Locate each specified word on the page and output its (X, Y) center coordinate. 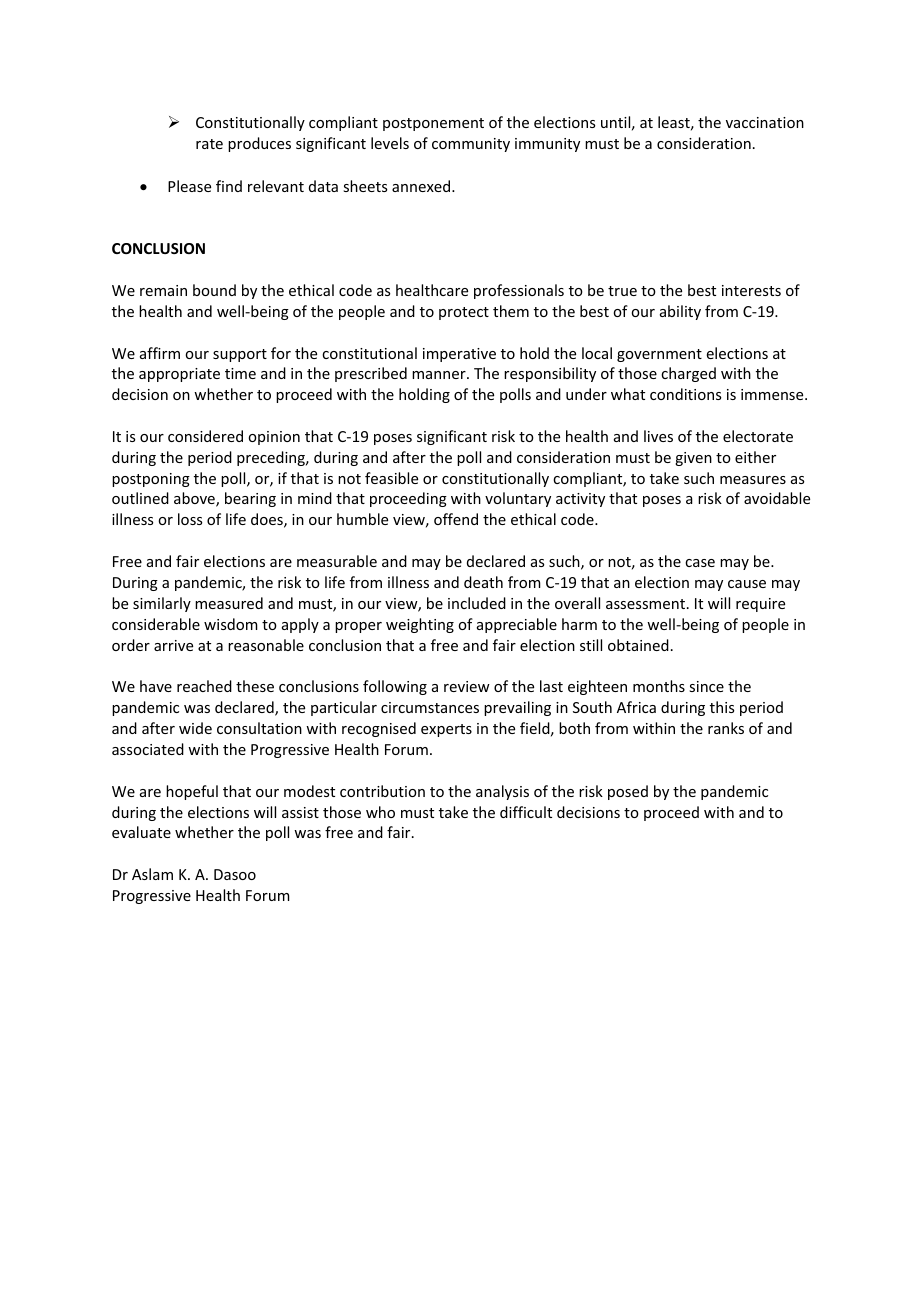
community (471, 145)
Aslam (152, 874)
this (722, 707)
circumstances (430, 707)
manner (440, 375)
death (483, 582)
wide (195, 728)
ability (680, 312)
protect (464, 313)
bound (214, 290)
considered (205, 436)
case (700, 563)
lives (658, 436)
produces (259, 144)
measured (229, 603)
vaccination (765, 122)
